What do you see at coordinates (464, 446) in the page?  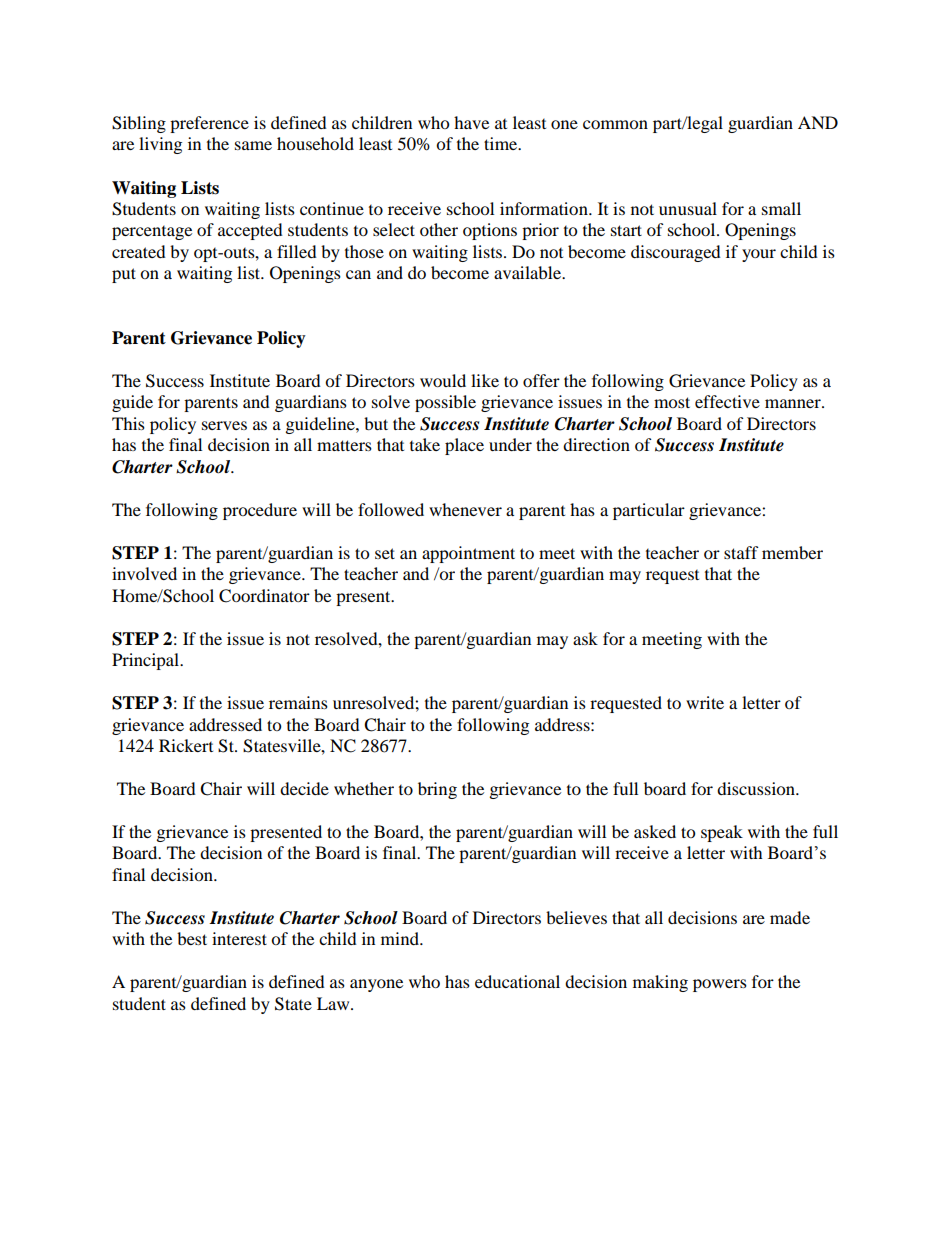 I see `place` at bounding box center [464, 446].
